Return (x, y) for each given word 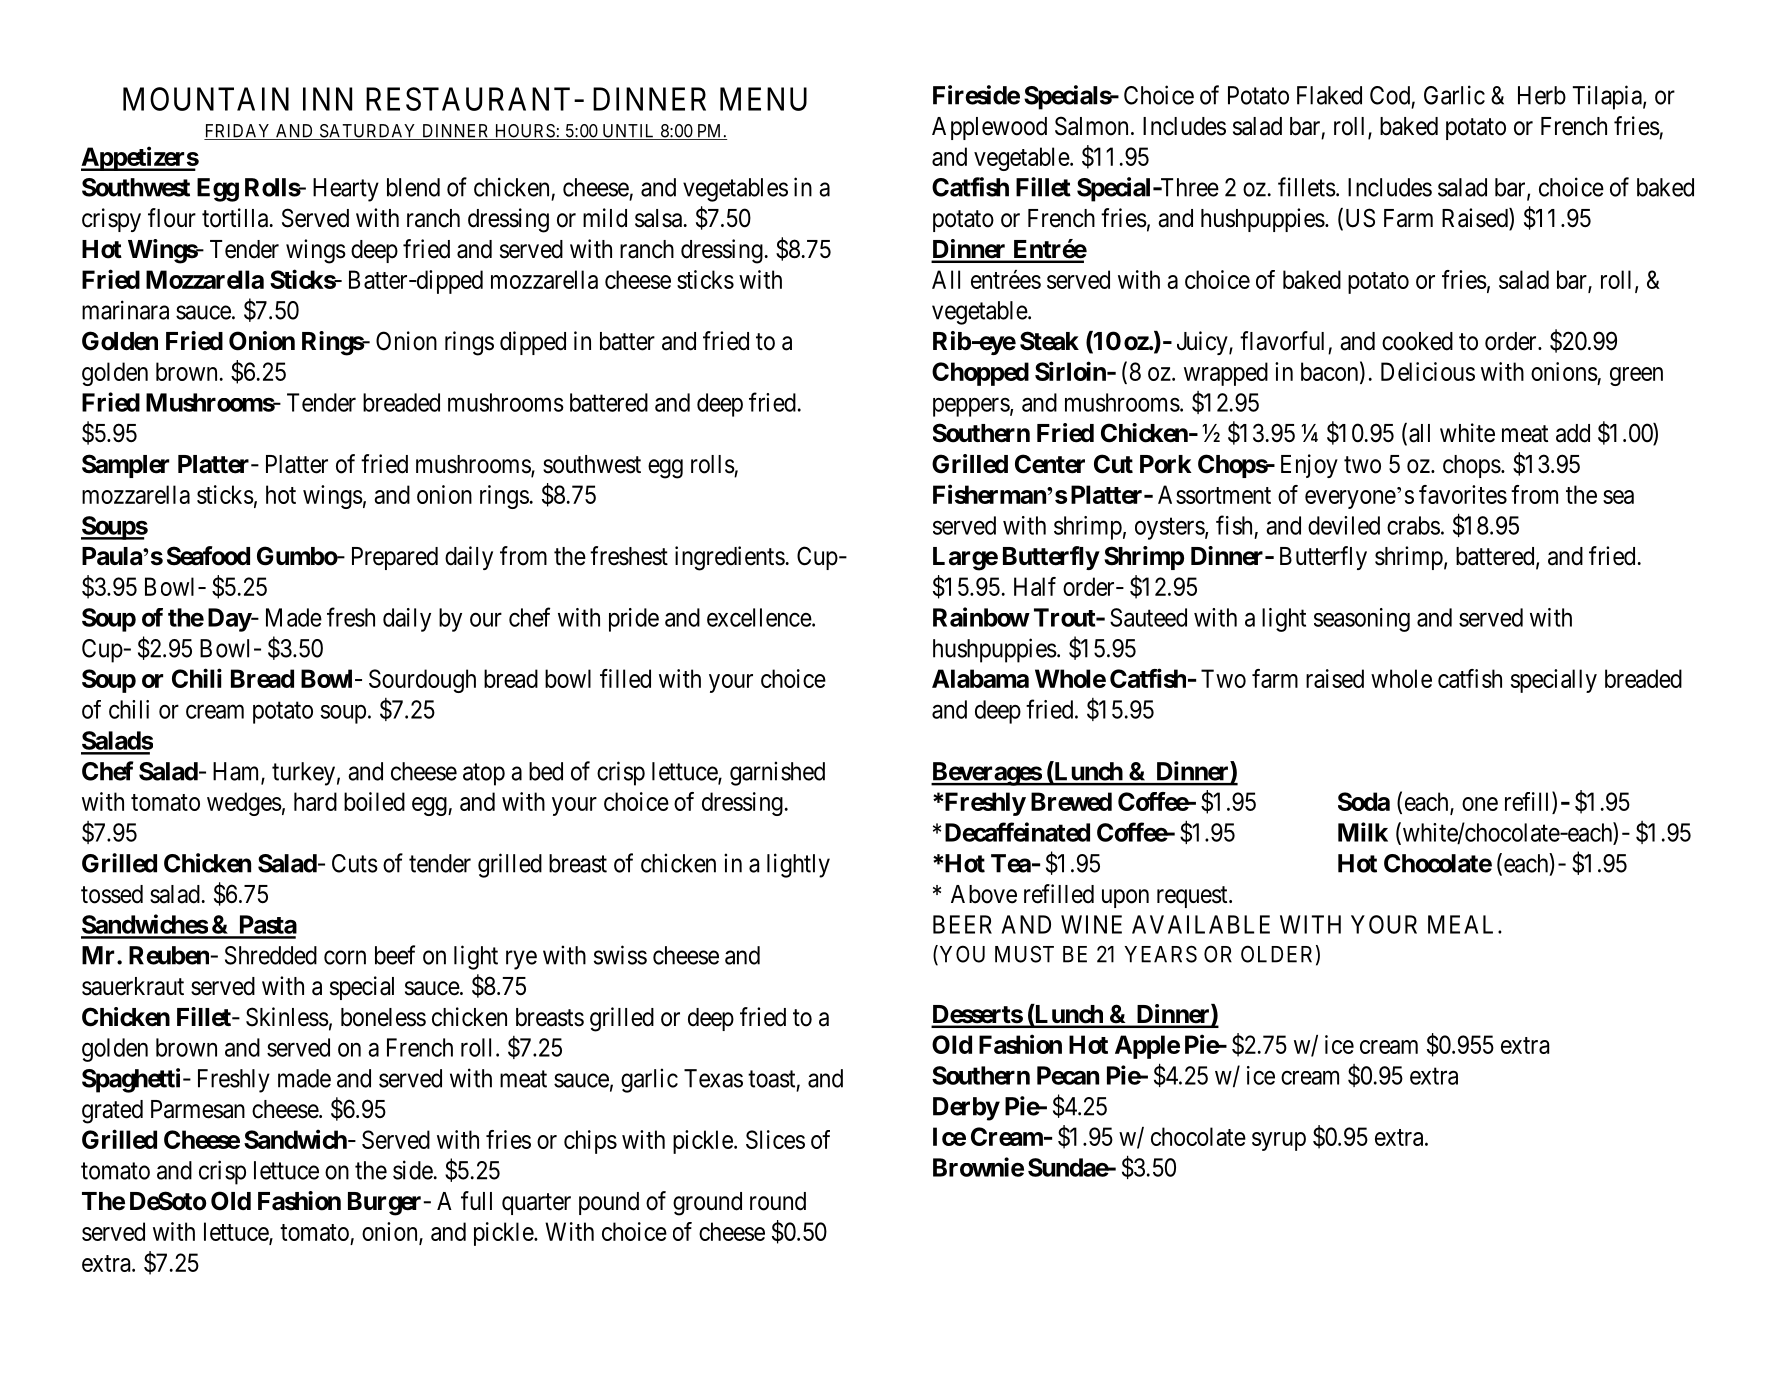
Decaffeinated (1017, 832)
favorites (1463, 494)
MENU (763, 99)
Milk (1363, 832)
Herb (1542, 95)
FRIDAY (238, 132)
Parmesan (198, 1109)
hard (315, 801)
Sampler (125, 466)
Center (1050, 464)
